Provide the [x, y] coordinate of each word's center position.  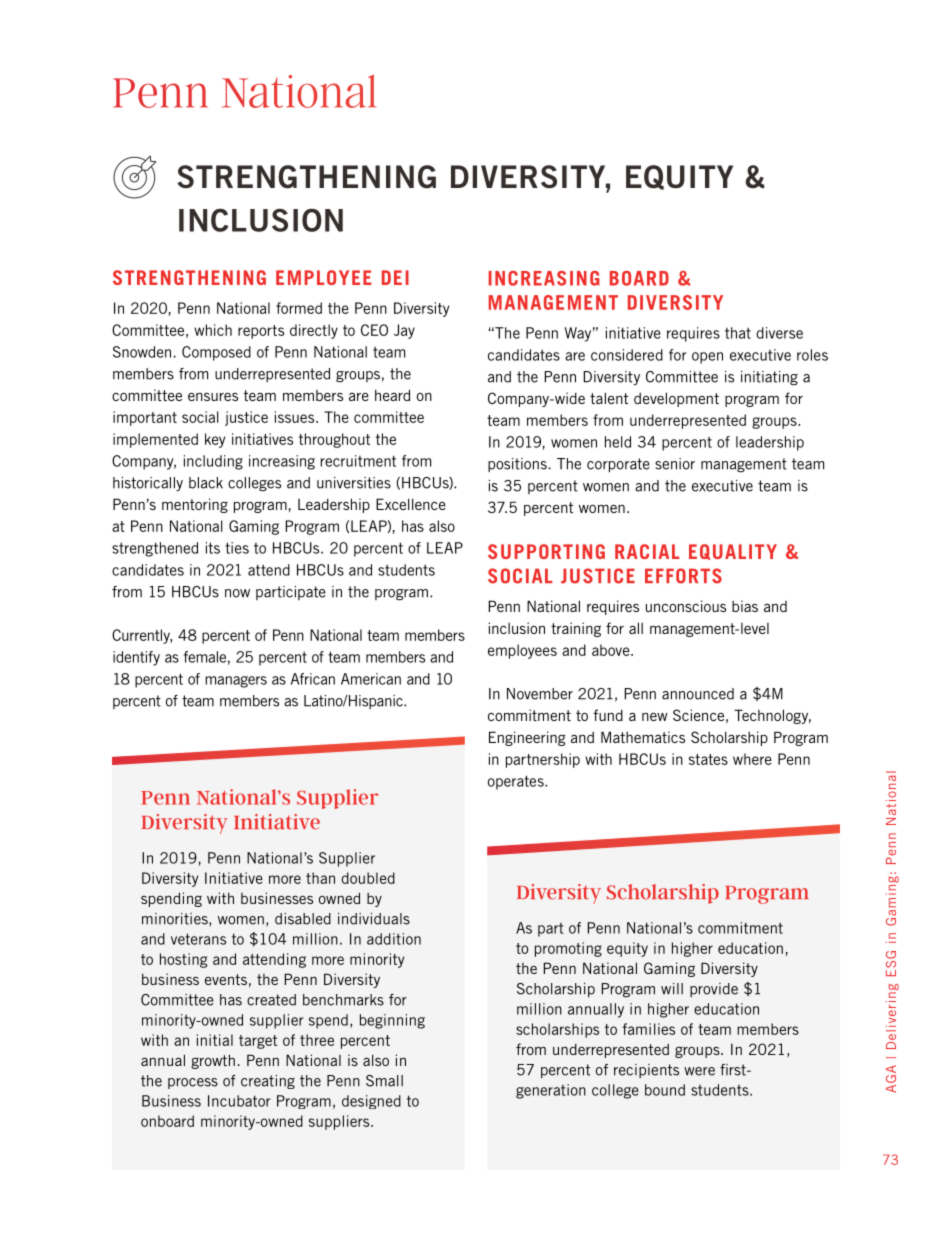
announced [698, 694]
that [738, 333]
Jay [404, 331]
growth [213, 1061]
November [540, 694]
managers [236, 682]
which [213, 330]
